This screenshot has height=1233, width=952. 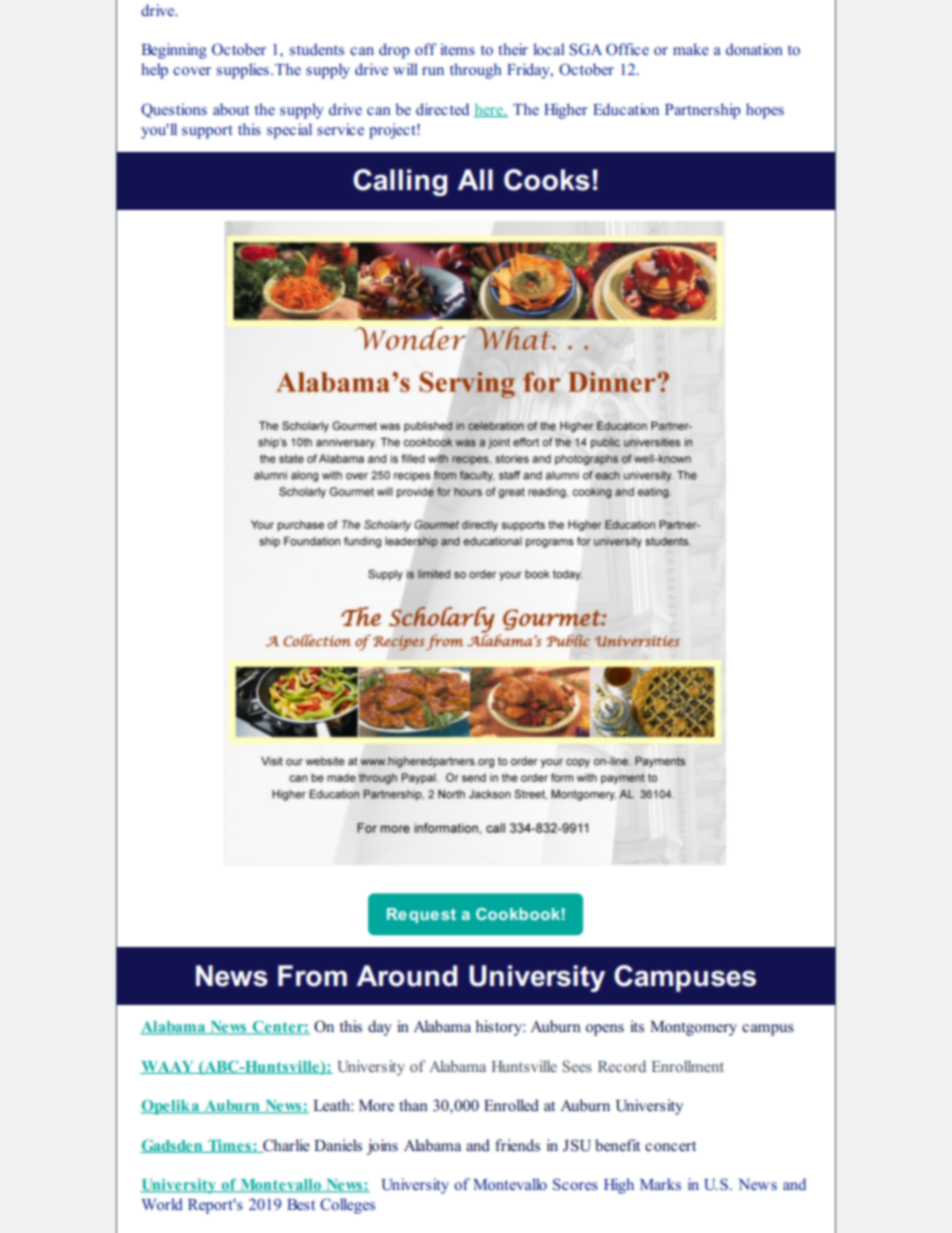 I want to click on Cooks, so click(x=547, y=180).
